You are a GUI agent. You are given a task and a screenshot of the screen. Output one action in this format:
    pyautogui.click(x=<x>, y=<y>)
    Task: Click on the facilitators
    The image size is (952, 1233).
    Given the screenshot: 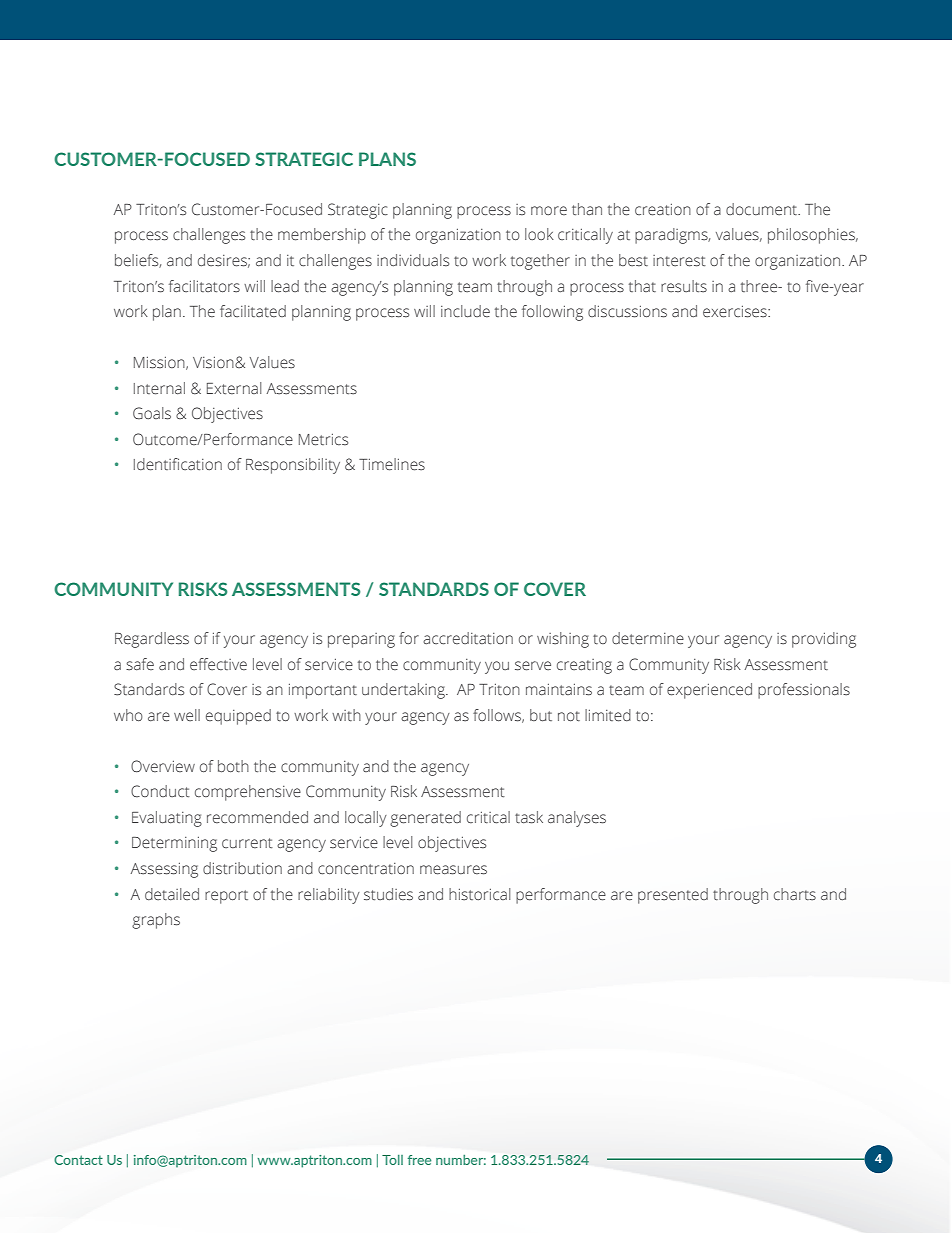 What is the action you would take?
    pyautogui.click(x=204, y=286)
